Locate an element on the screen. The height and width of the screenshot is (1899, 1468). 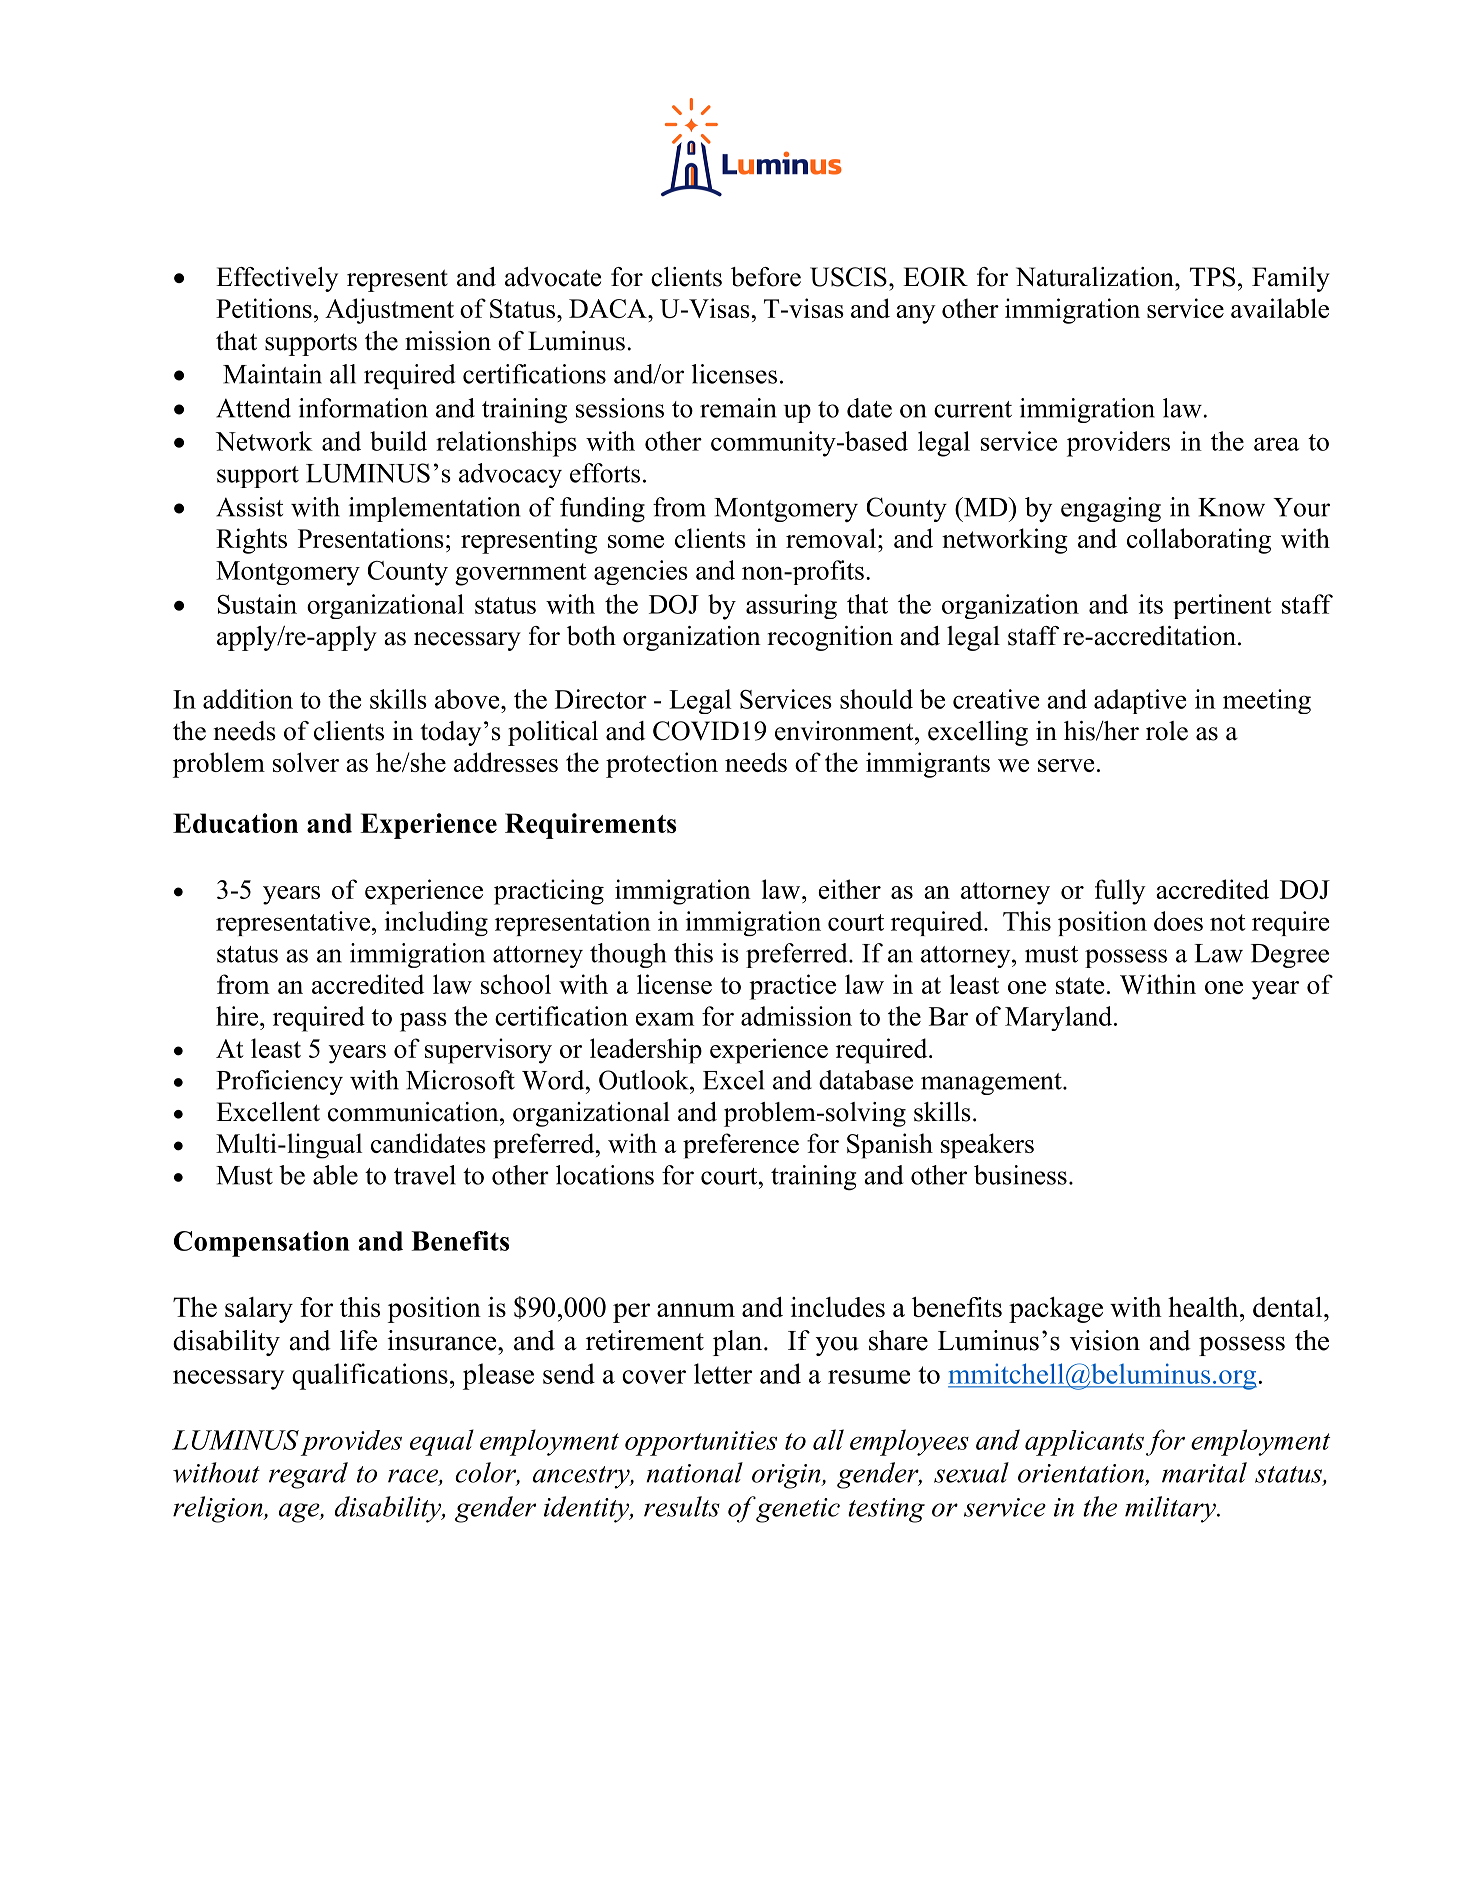
TPS is located at coordinates (1212, 277).
